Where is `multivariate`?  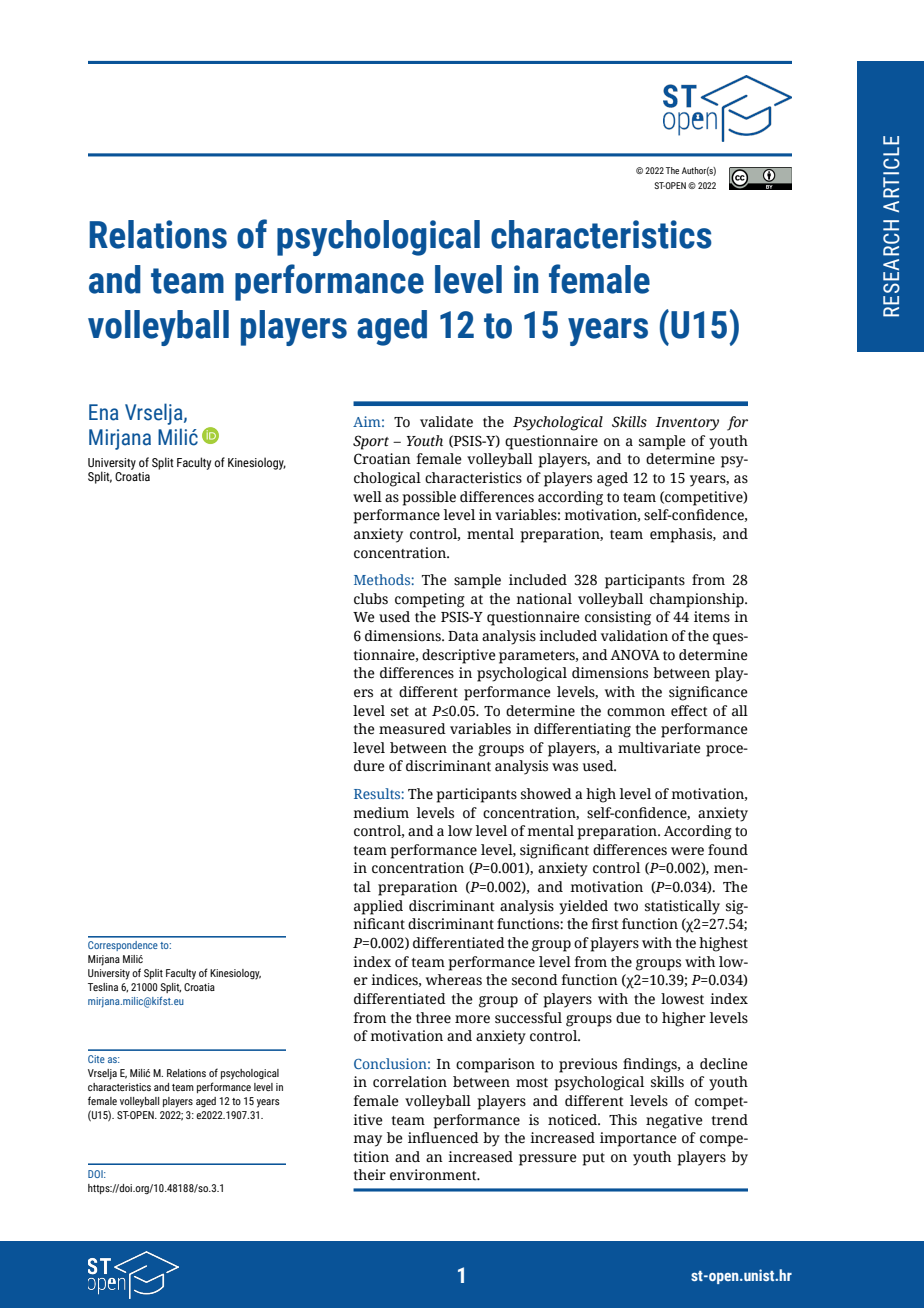 multivariate is located at coordinates (659, 748).
